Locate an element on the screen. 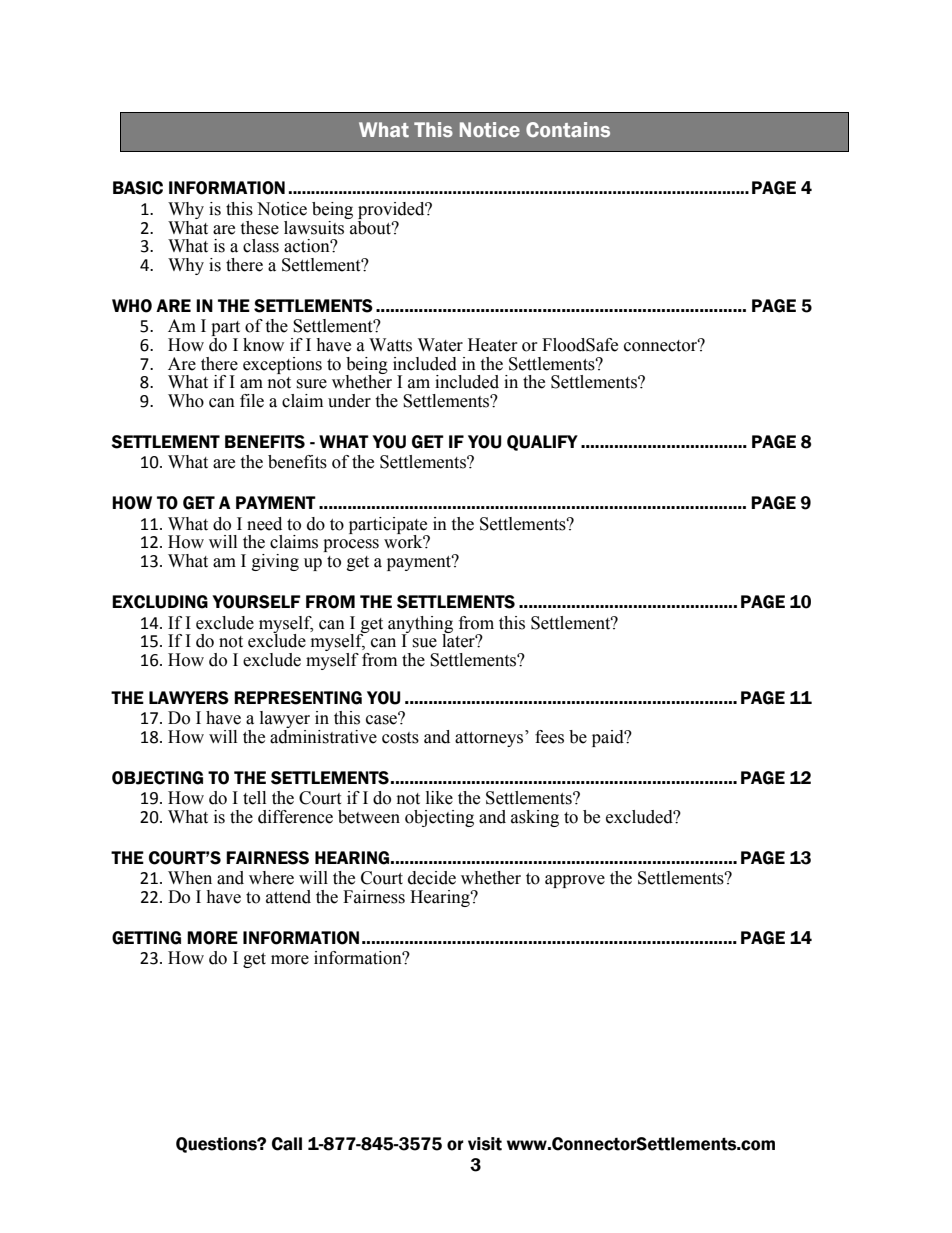 Image resolution: width=952 pixels, height=1233 pixels. approve is located at coordinates (575, 881).
